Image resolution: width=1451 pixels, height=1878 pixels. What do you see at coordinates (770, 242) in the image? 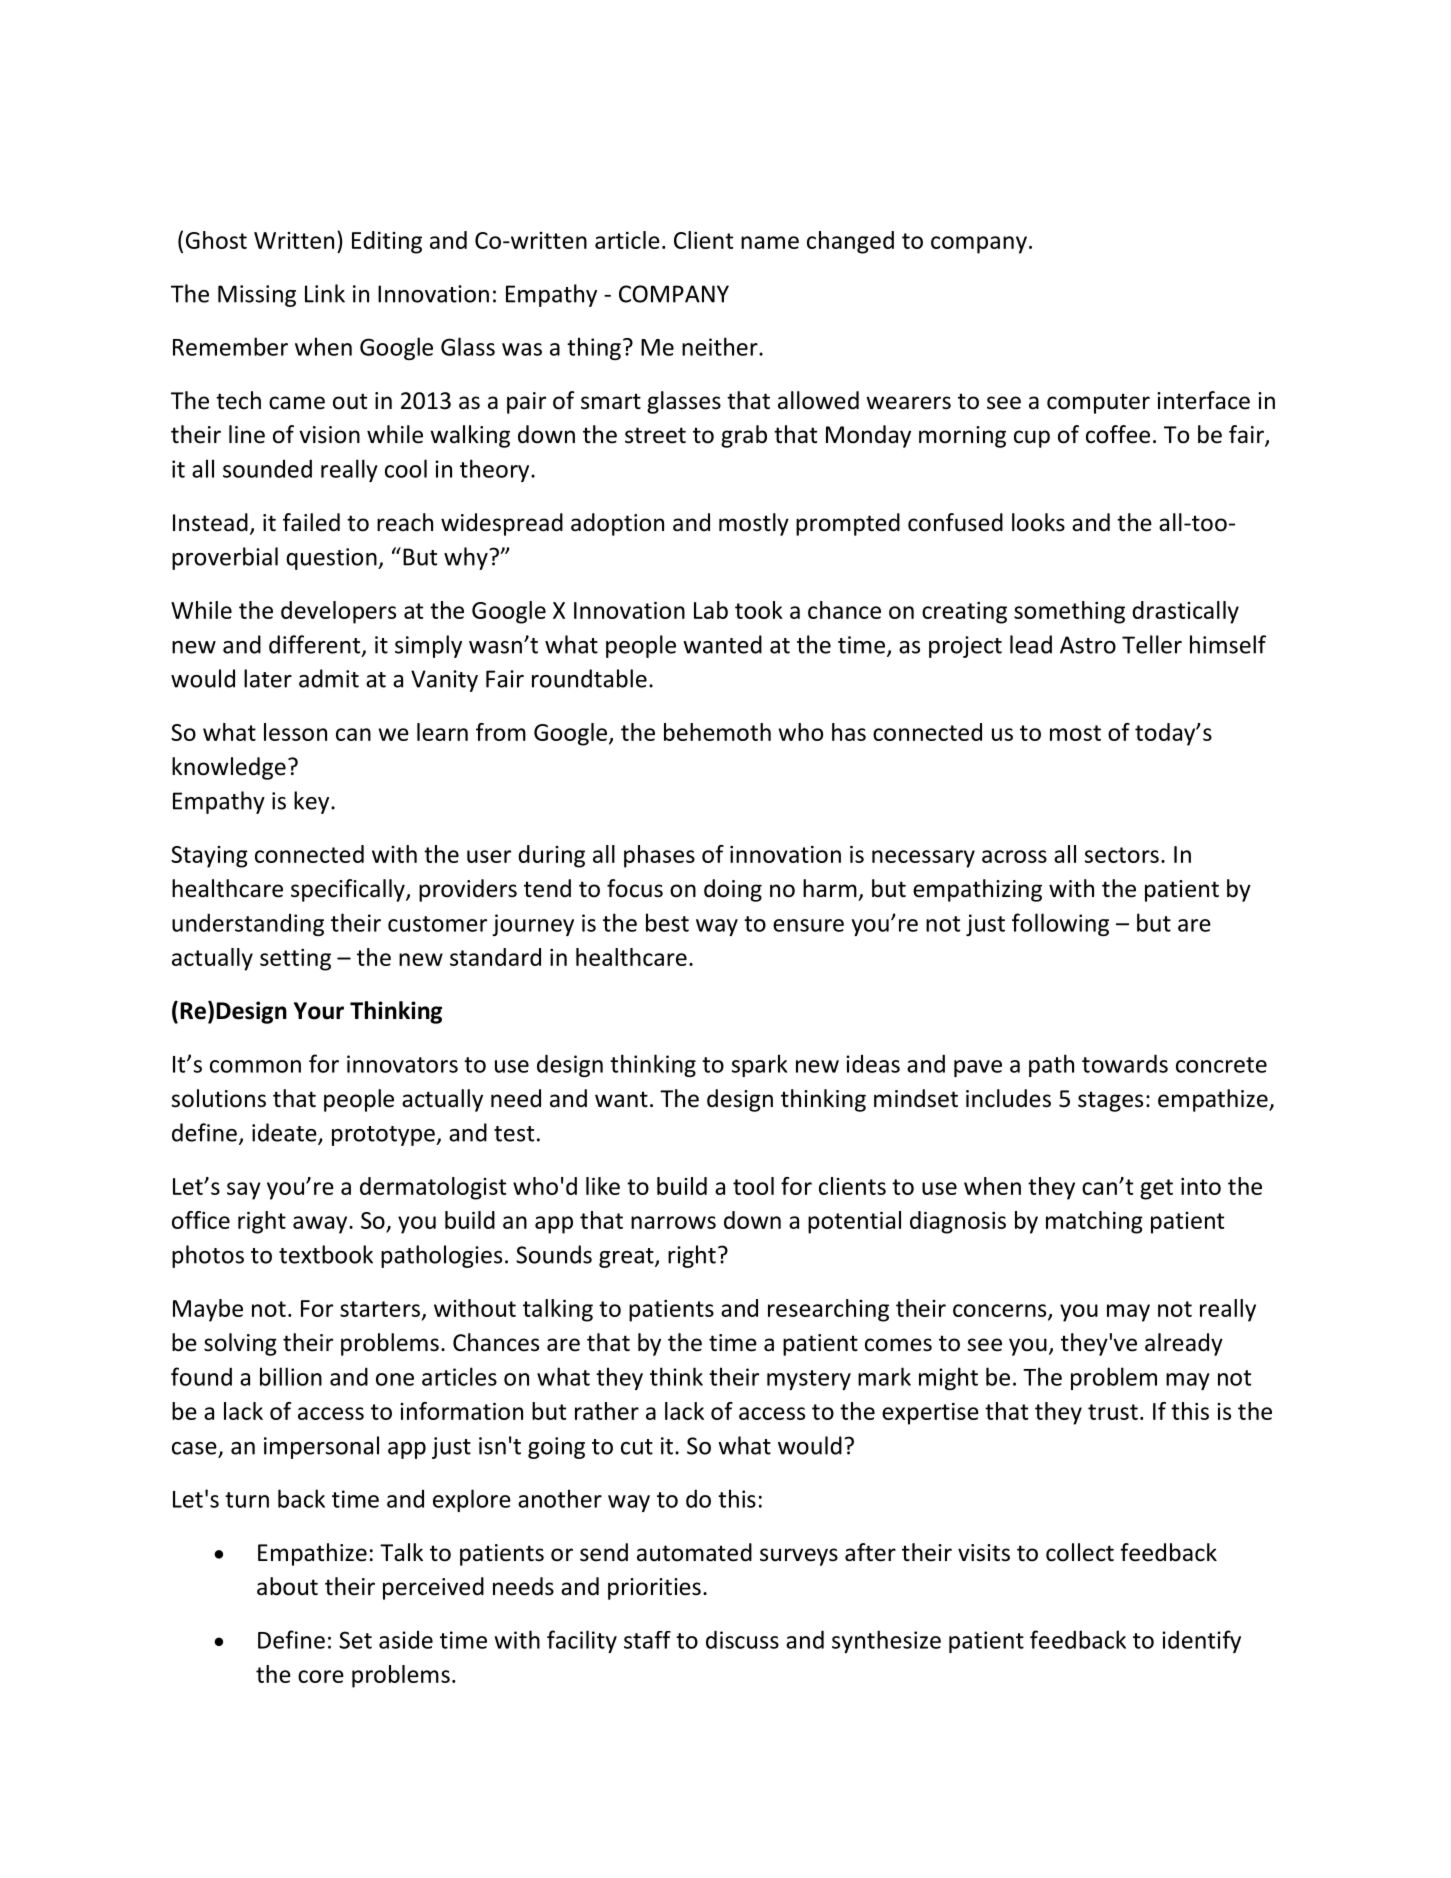
I see `name` at bounding box center [770, 242].
